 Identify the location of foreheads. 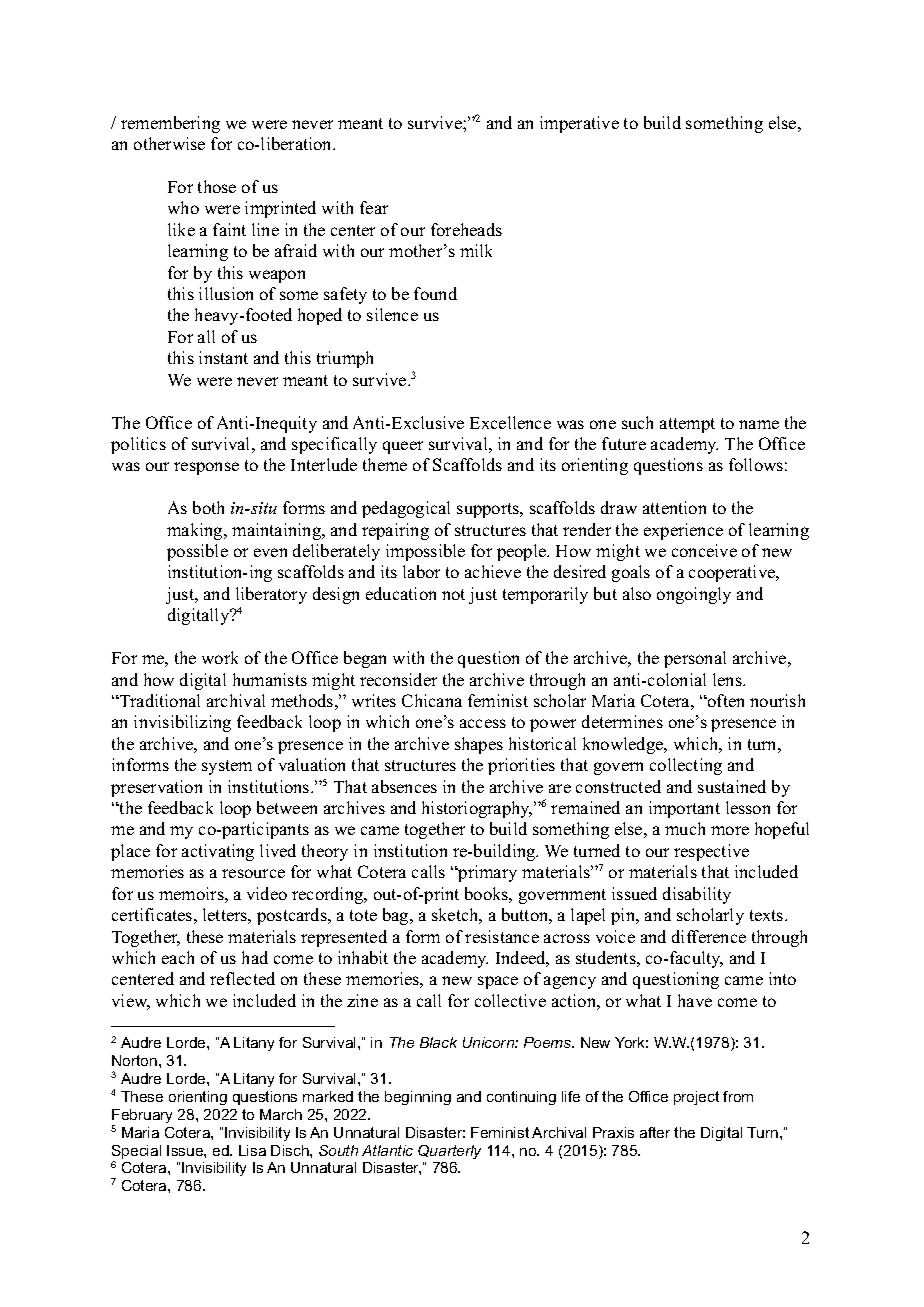
(466, 229).
